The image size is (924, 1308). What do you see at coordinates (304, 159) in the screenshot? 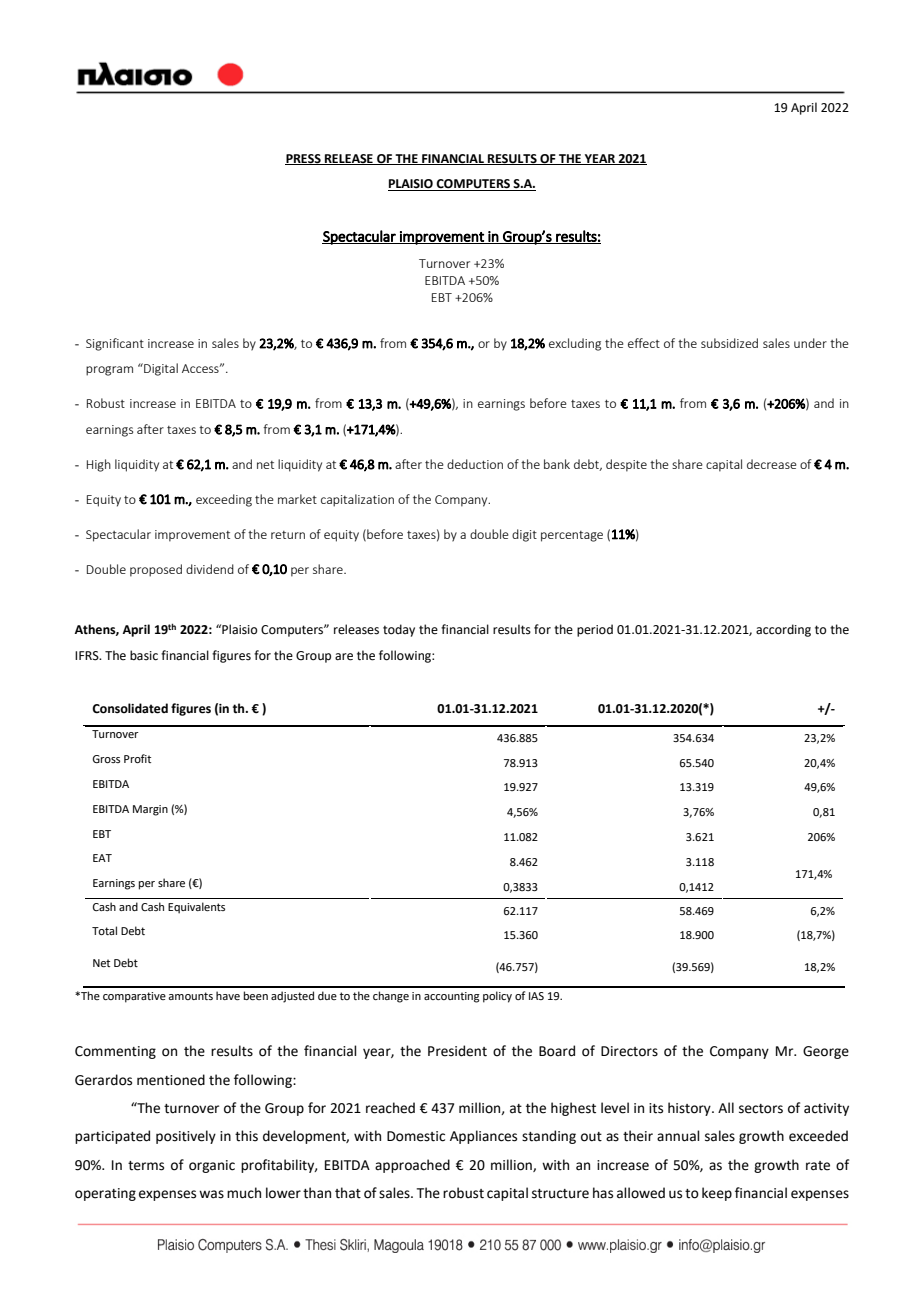
I see `PRESS` at bounding box center [304, 159].
